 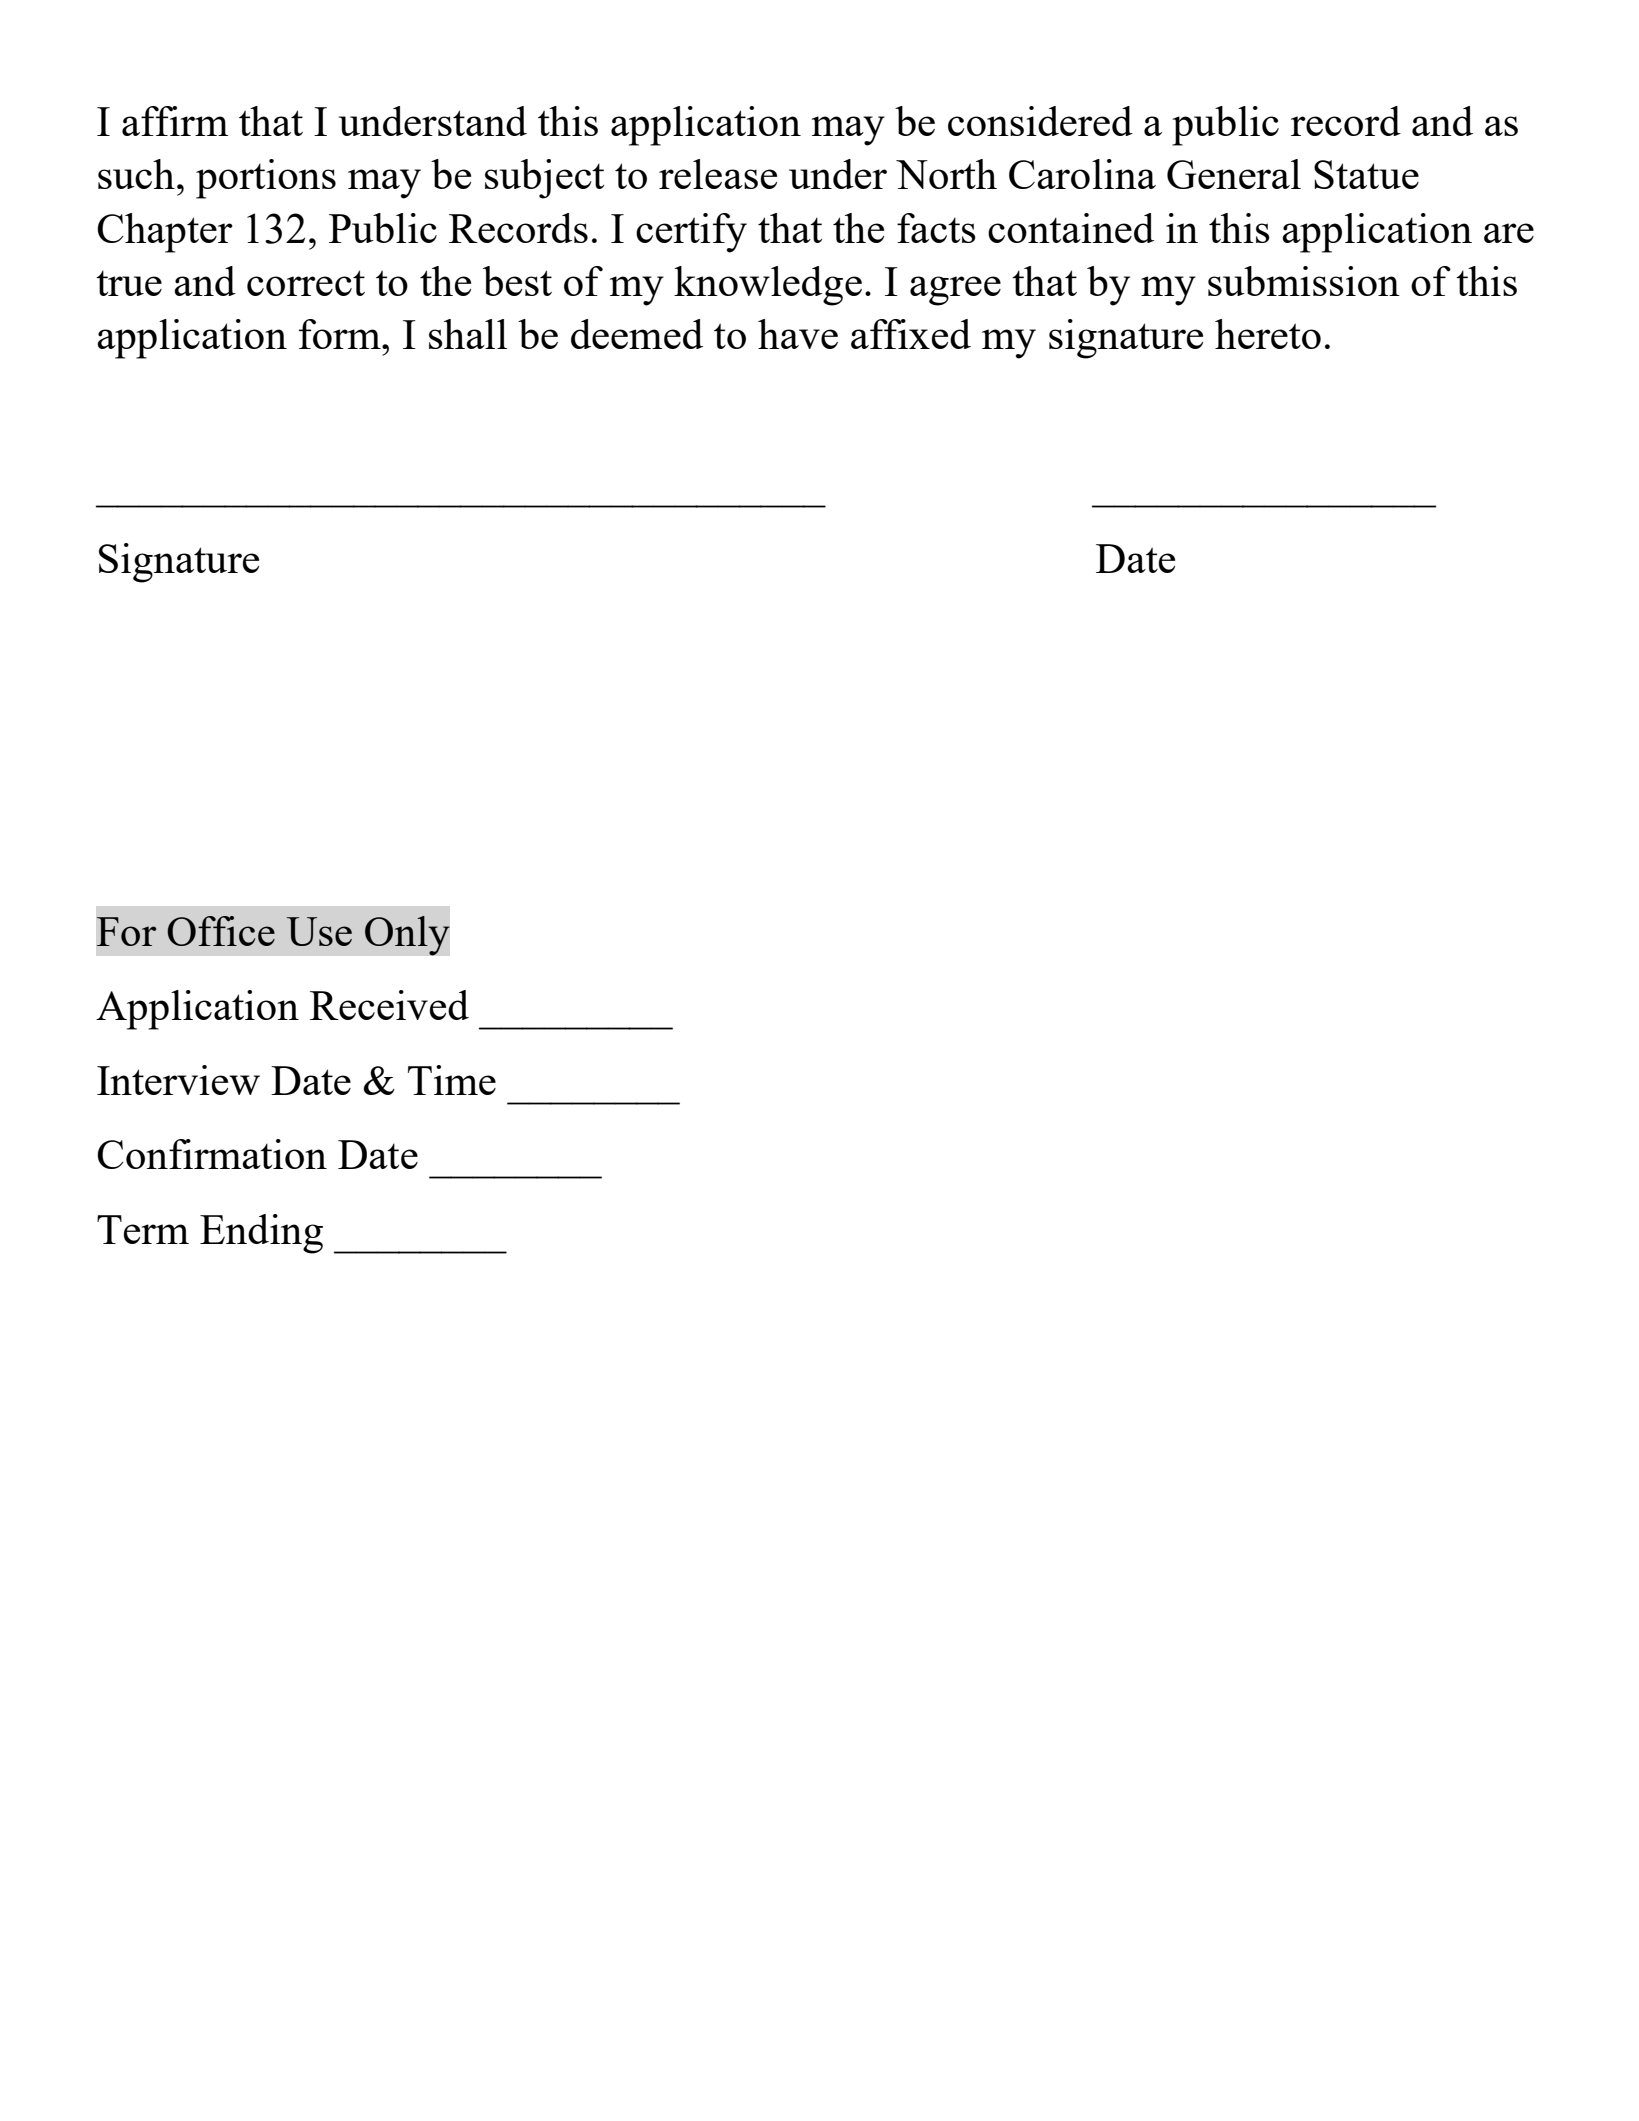 What do you see at coordinates (798, 334) in the screenshot?
I see `have` at bounding box center [798, 334].
